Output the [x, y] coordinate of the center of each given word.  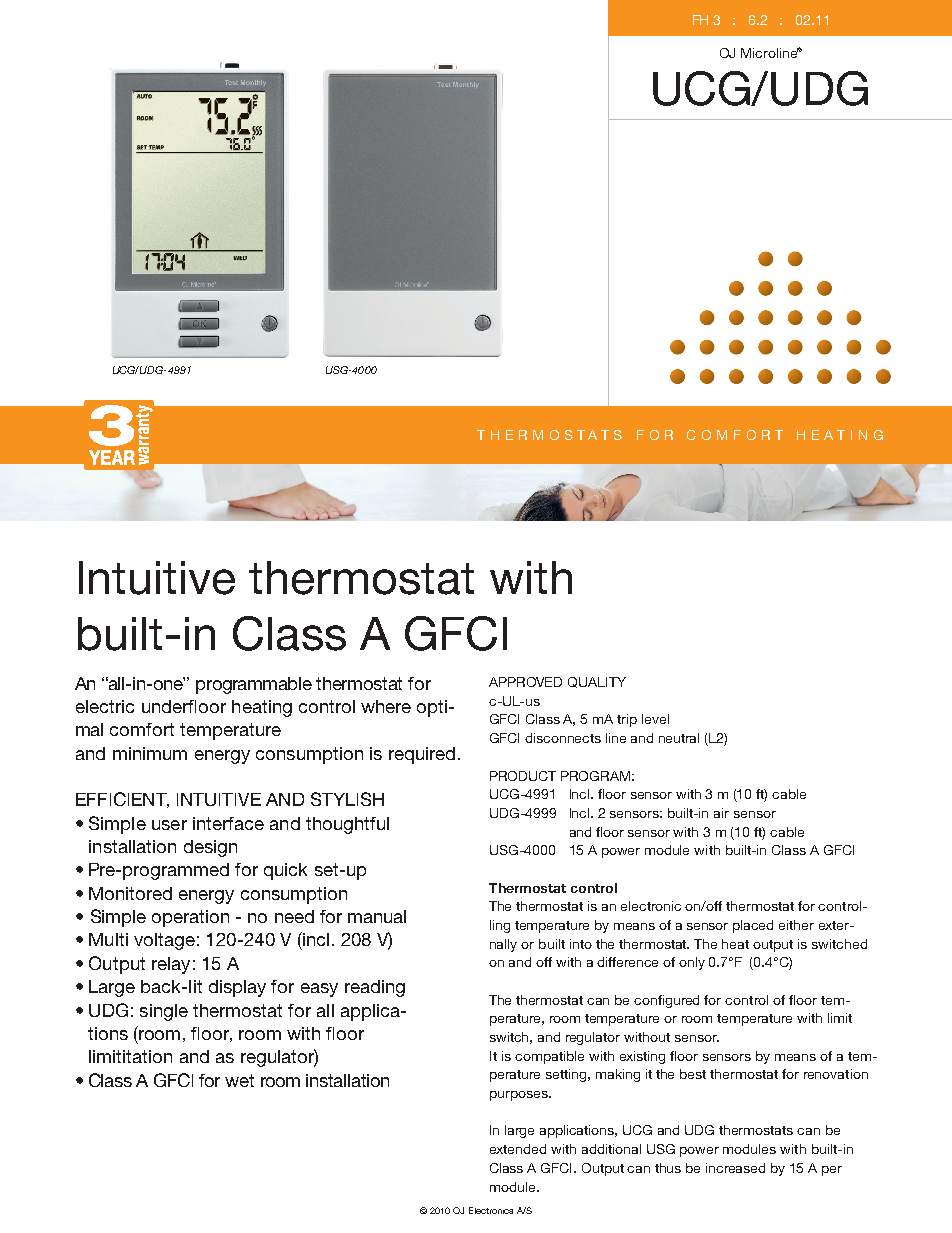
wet [239, 1080]
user [169, 825]
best [693, 1074]
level [655, 719]
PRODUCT [523, 776]
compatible [549, 1057]
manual [377, 916]
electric [105, 706]
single [164, 1012]
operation [190, 918]
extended [518, 1149]
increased [735, 1168]
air [721, 813]
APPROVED [525, 682]
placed [753, 926]
